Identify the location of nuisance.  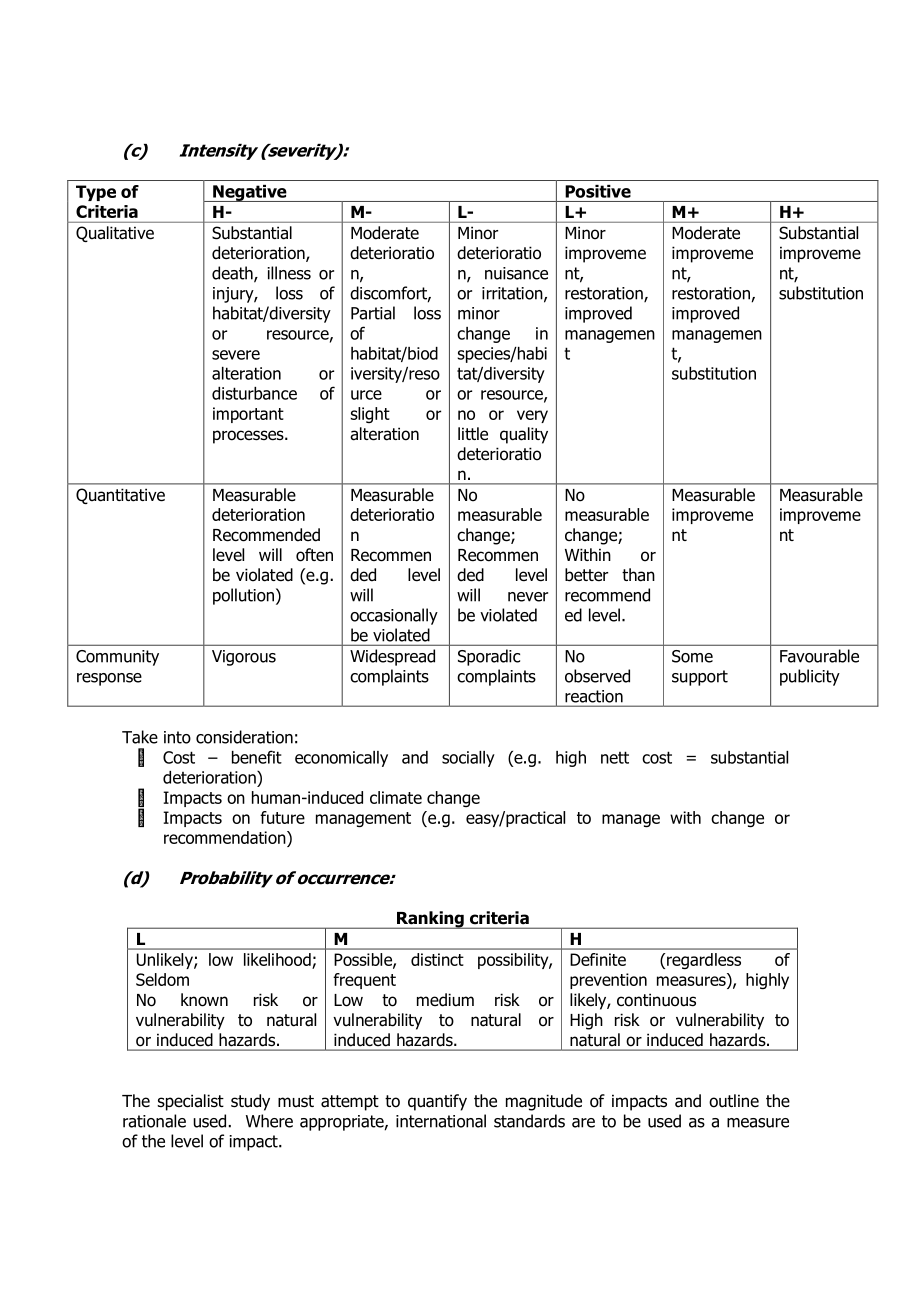
(516, 273).
